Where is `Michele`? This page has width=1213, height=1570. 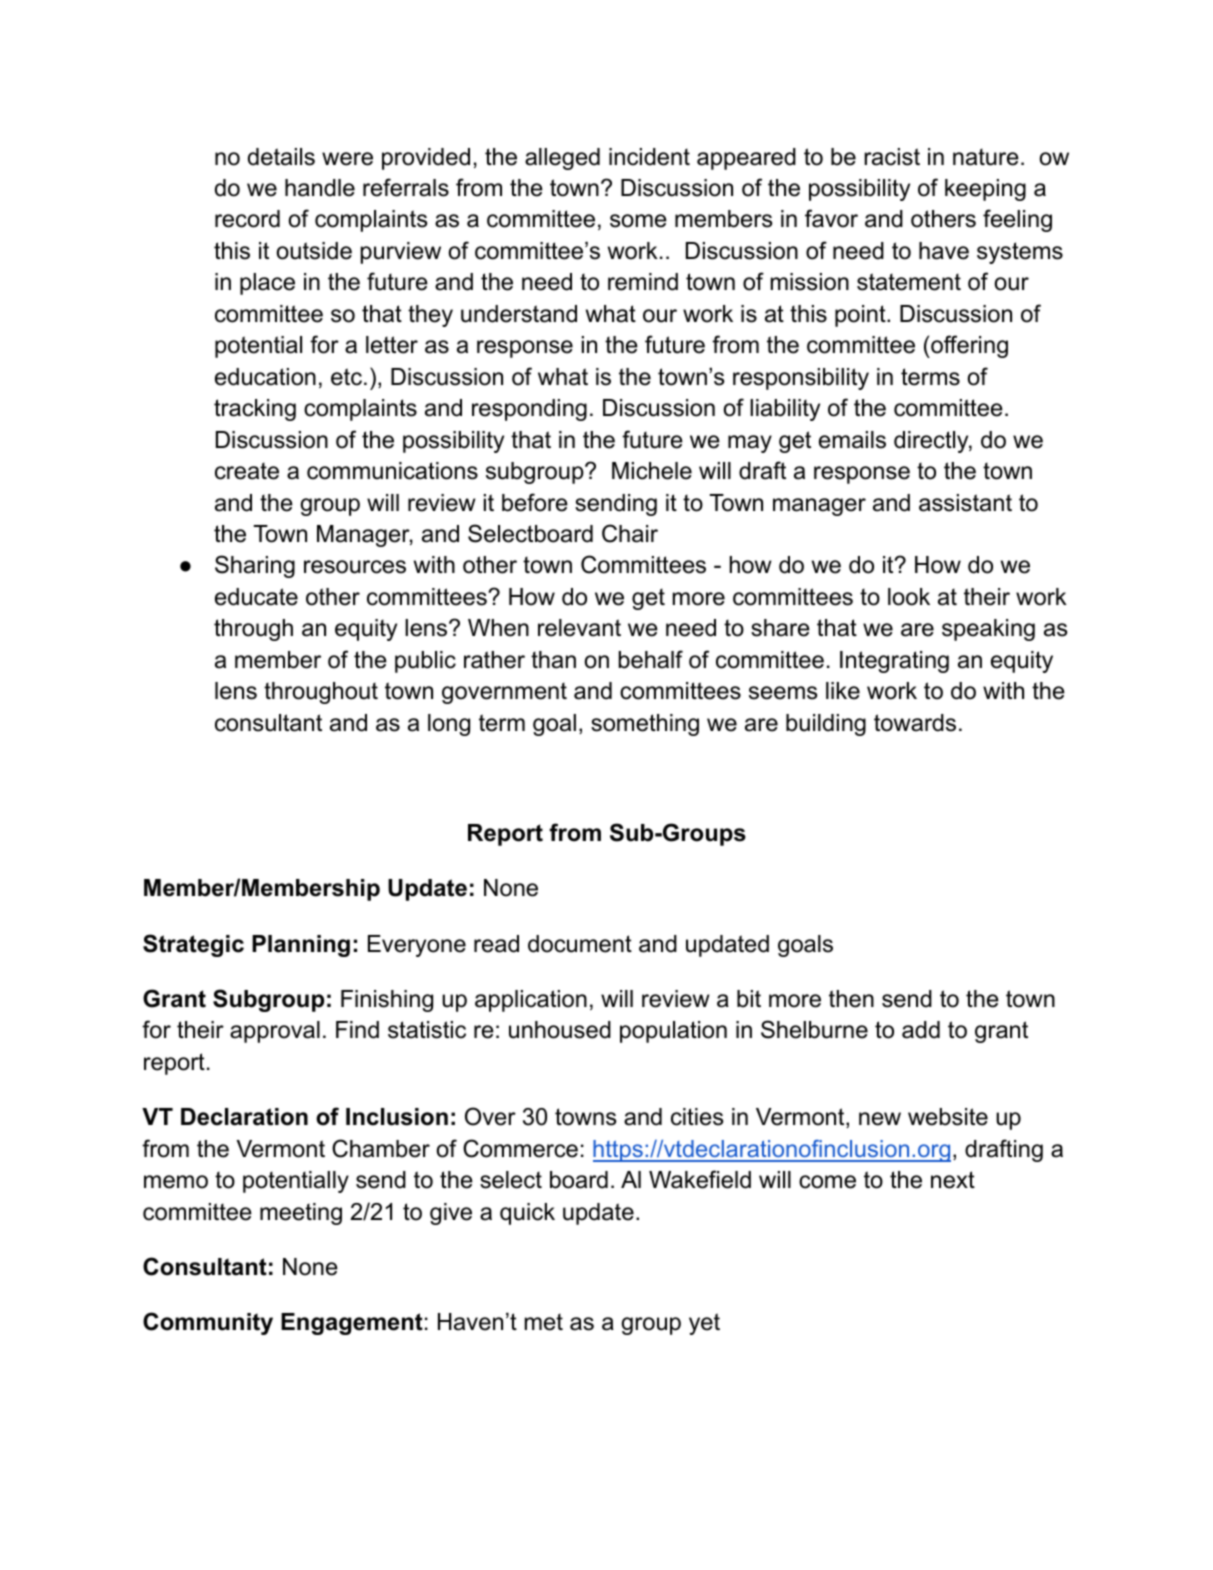 Michele is located at coordinates (652, 471).
